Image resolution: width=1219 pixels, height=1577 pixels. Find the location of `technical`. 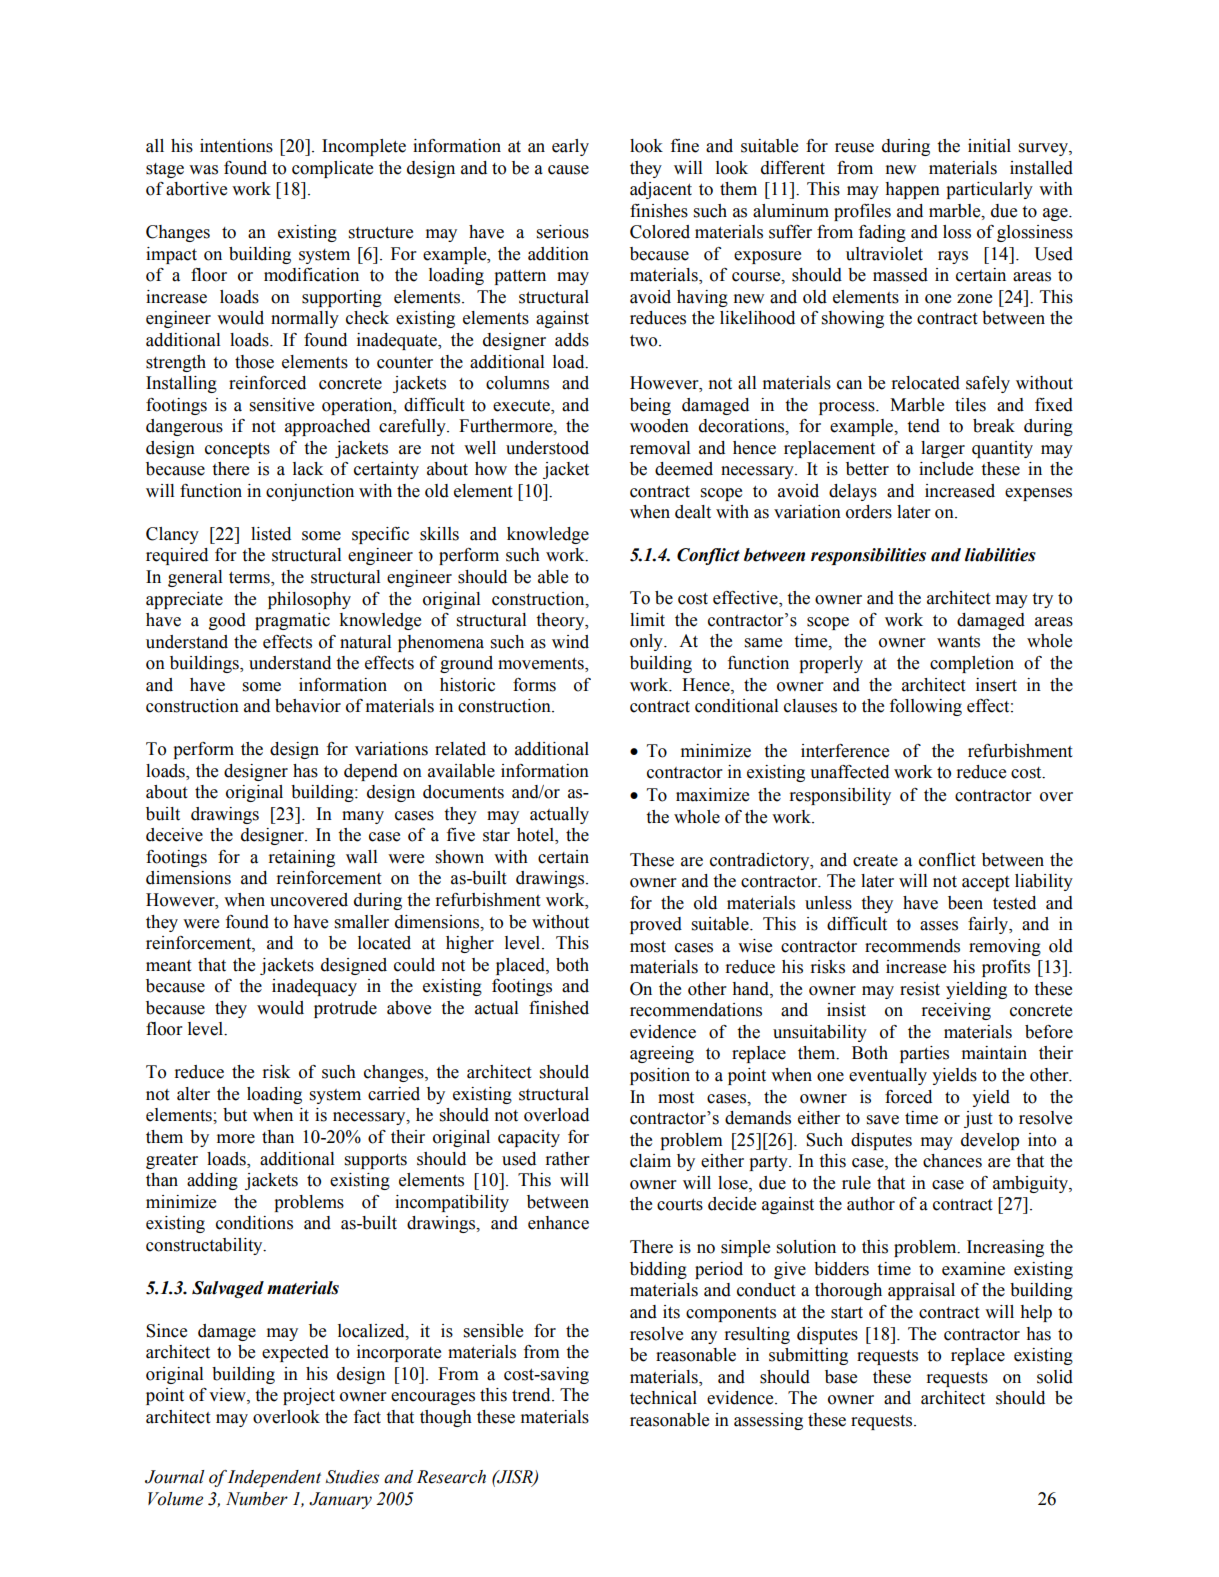

technical is located at coordinates (663, 1398).
